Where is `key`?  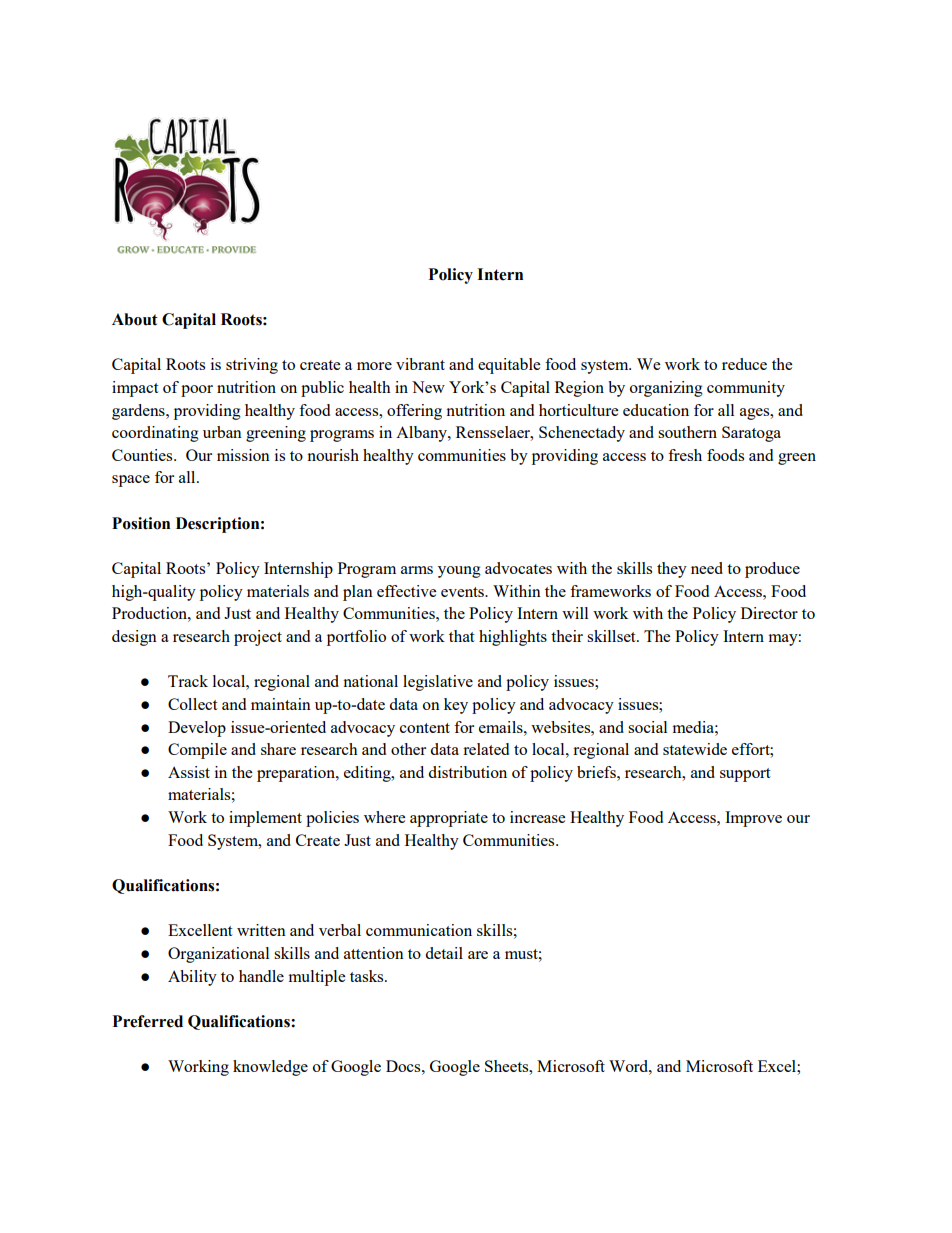 key is located at coordinates (456, 706).
